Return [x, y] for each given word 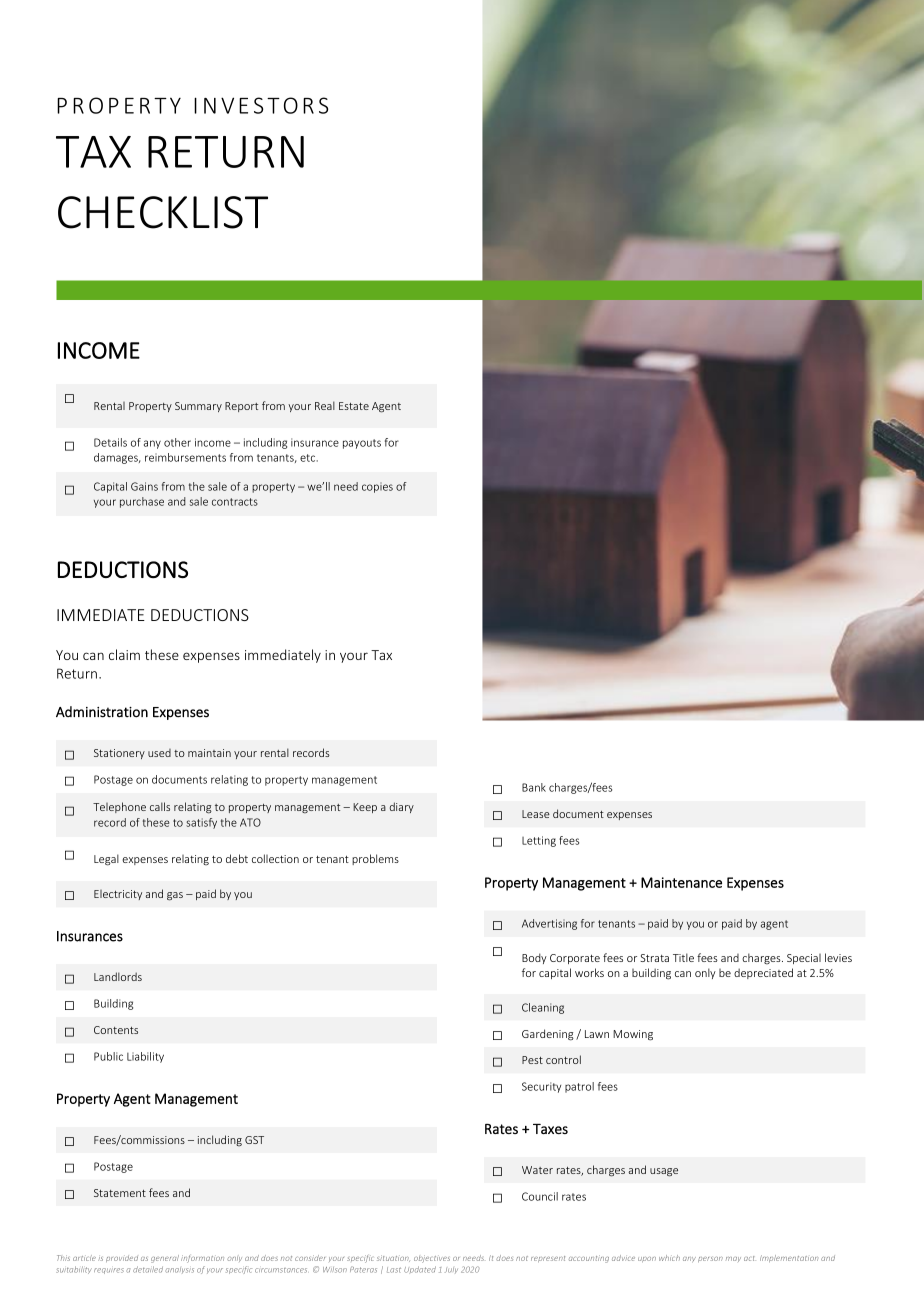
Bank [534, 787]
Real [325, 405]
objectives [432, 1259]
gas [175, 896]
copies [377, 487]
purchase [142, 502]
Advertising [549, 924]
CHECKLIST [163, 212]
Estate [354, 406]
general [165, 1259]
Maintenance [681, 882]
